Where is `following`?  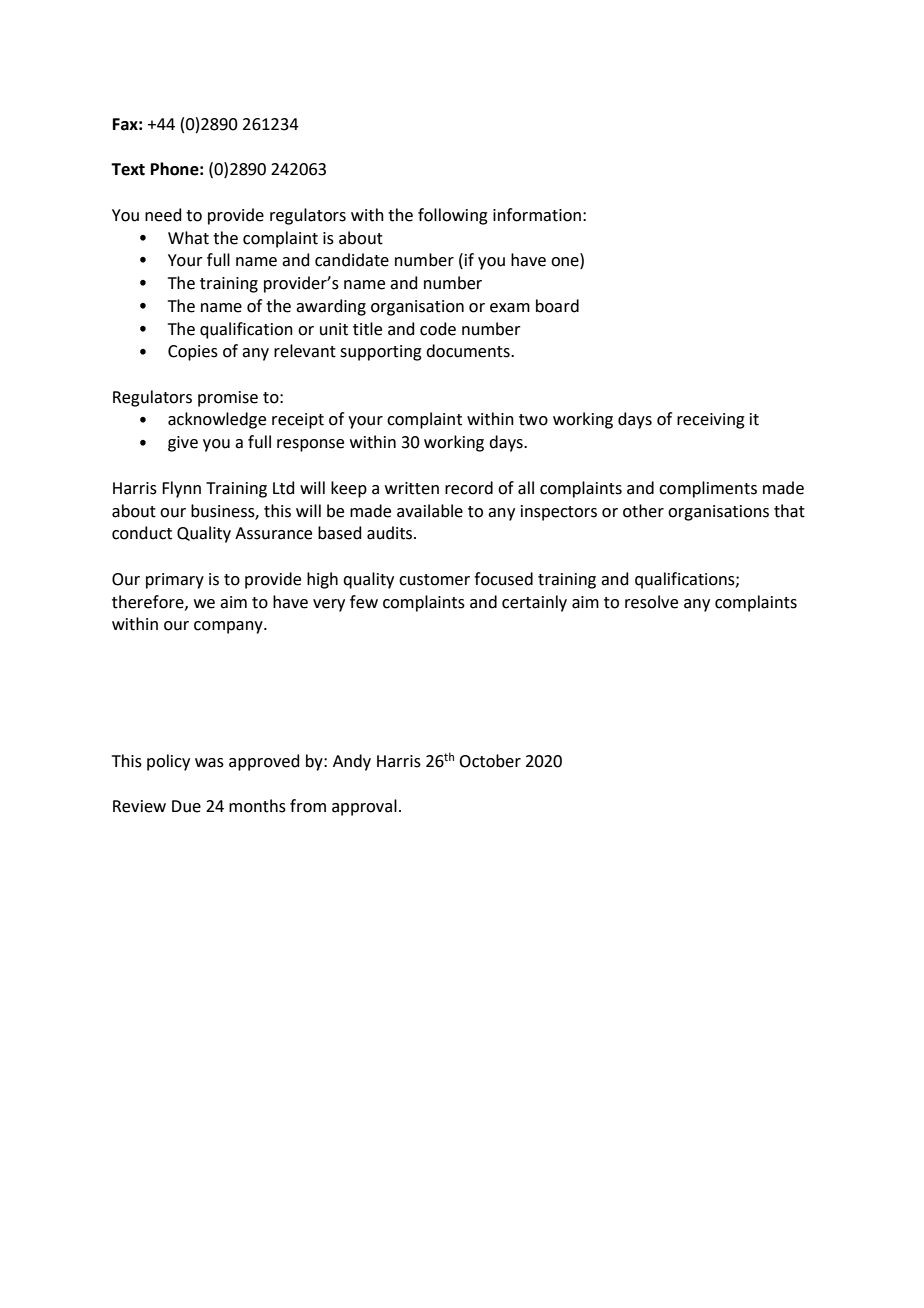 following is located at coordinates (453, 216).
